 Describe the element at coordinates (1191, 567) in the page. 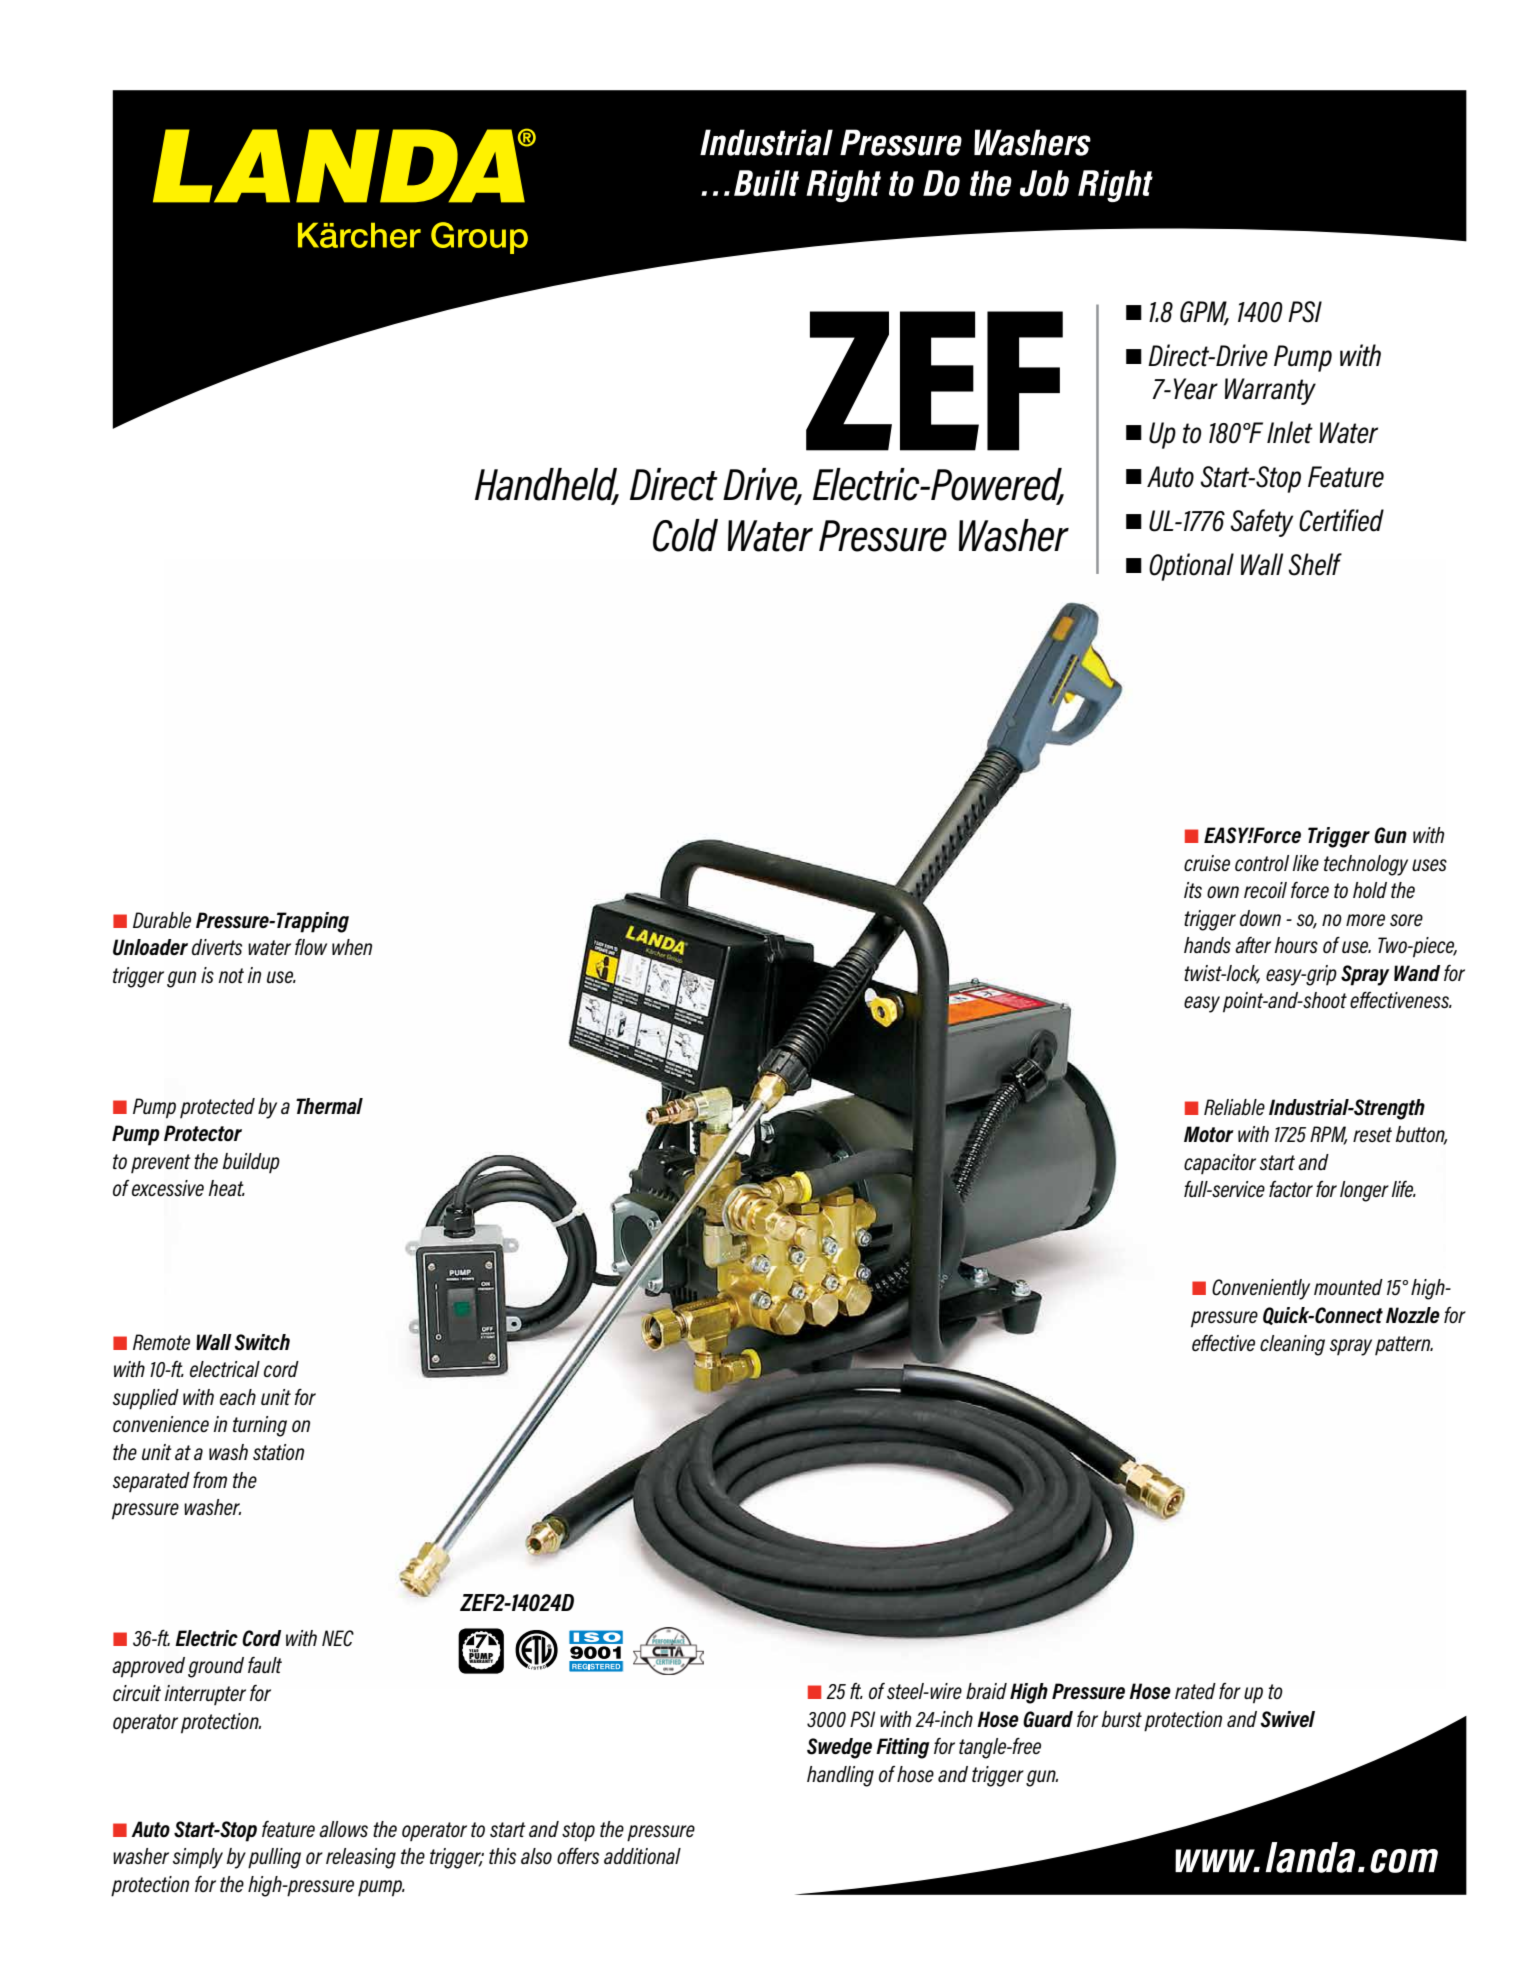

I see `Optional` at that location.
